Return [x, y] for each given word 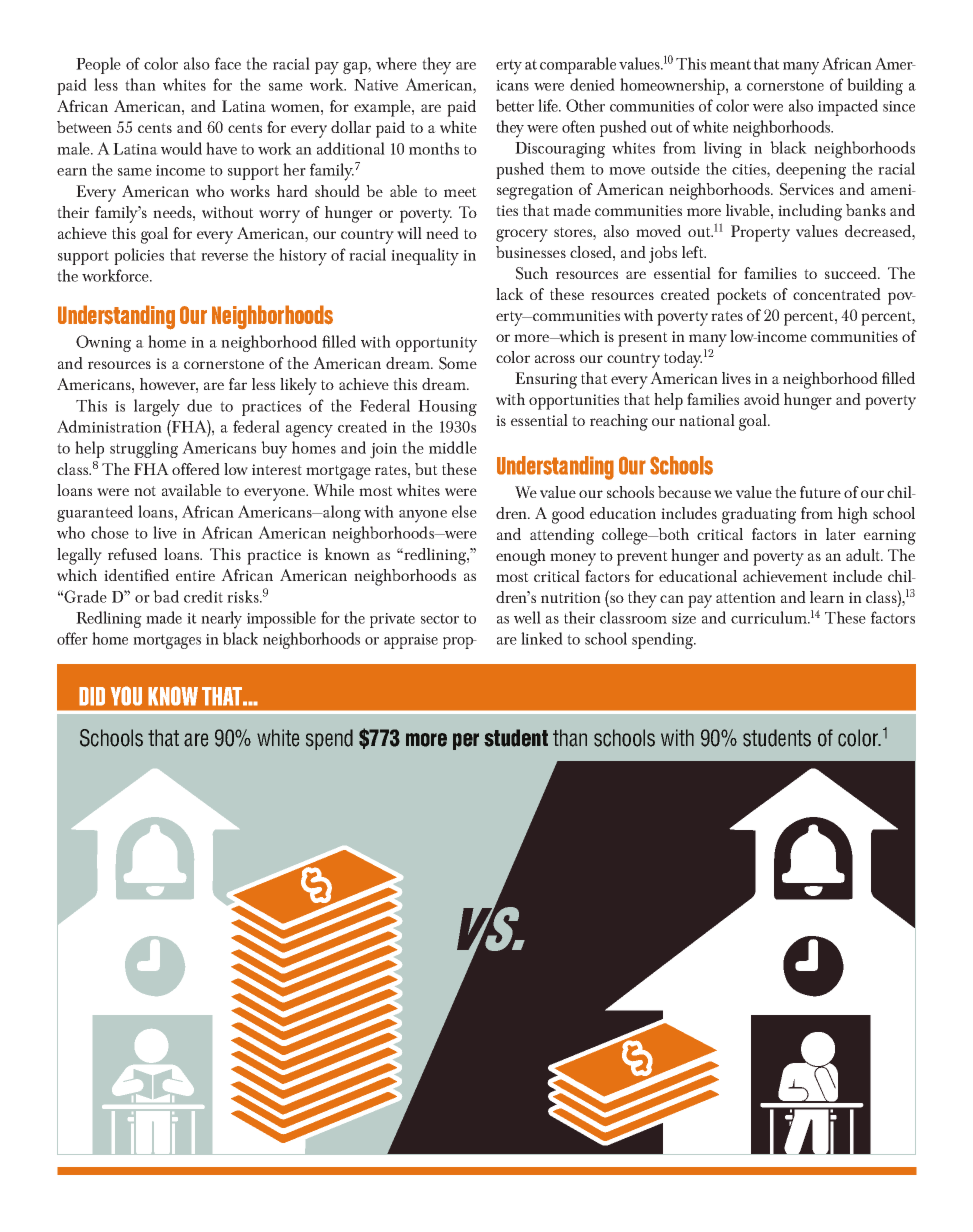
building [875, 86]
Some [458, 363]
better [515, 105]
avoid [762, 399]
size [684, 618]
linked [542, 638]
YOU [126, 696]
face [228, 63]
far [238, 384]
